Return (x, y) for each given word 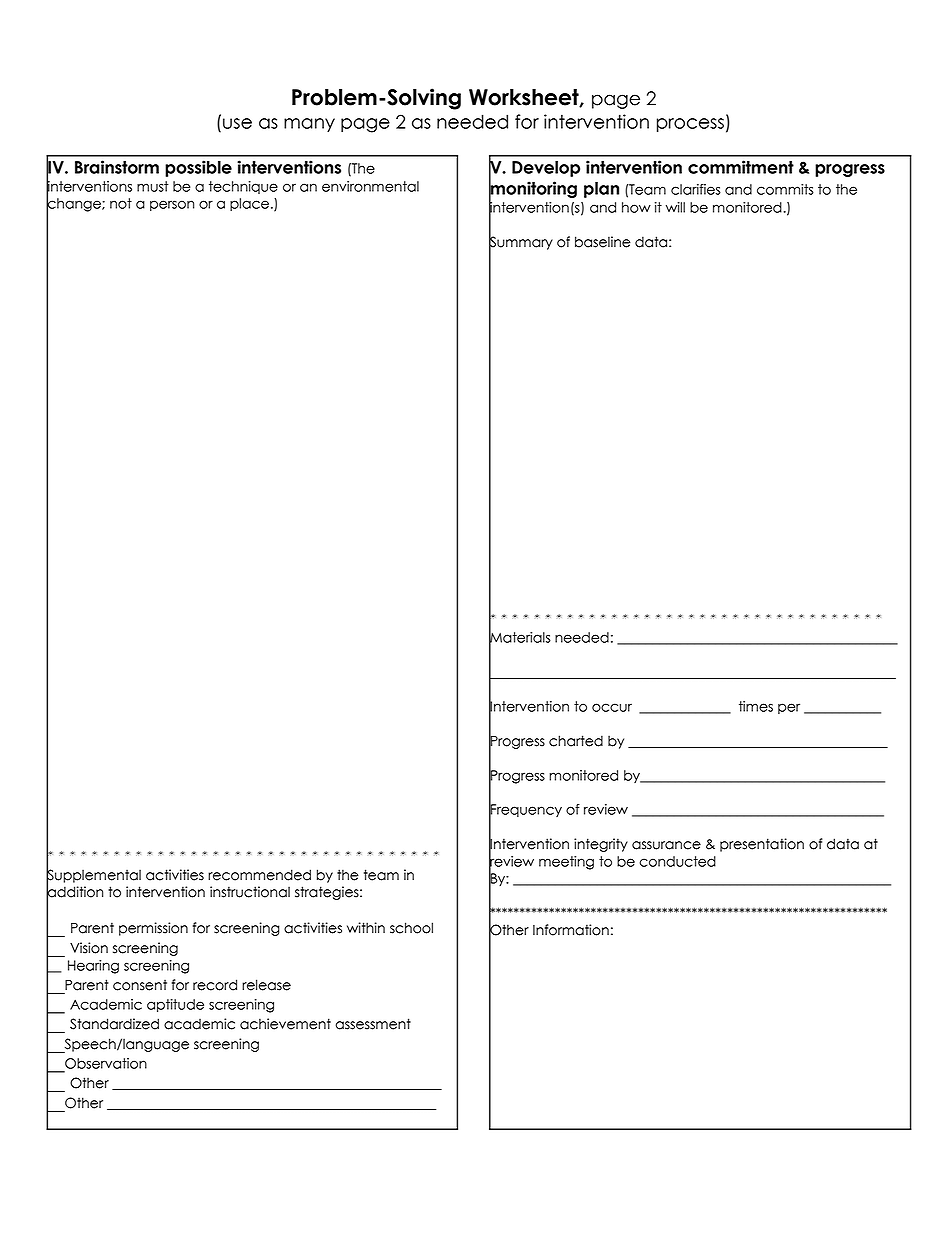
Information (571, 930)
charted (576, 741)
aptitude (175, 1005)
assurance (666, 845)
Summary (521, 243)
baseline (603, 242)
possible (198, 168)
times (756, 706)
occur (612, 707)
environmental (370, 186)
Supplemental (93, 876)
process (690, 125)
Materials (520, 637)
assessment (373, 1024)
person (172, 205)
